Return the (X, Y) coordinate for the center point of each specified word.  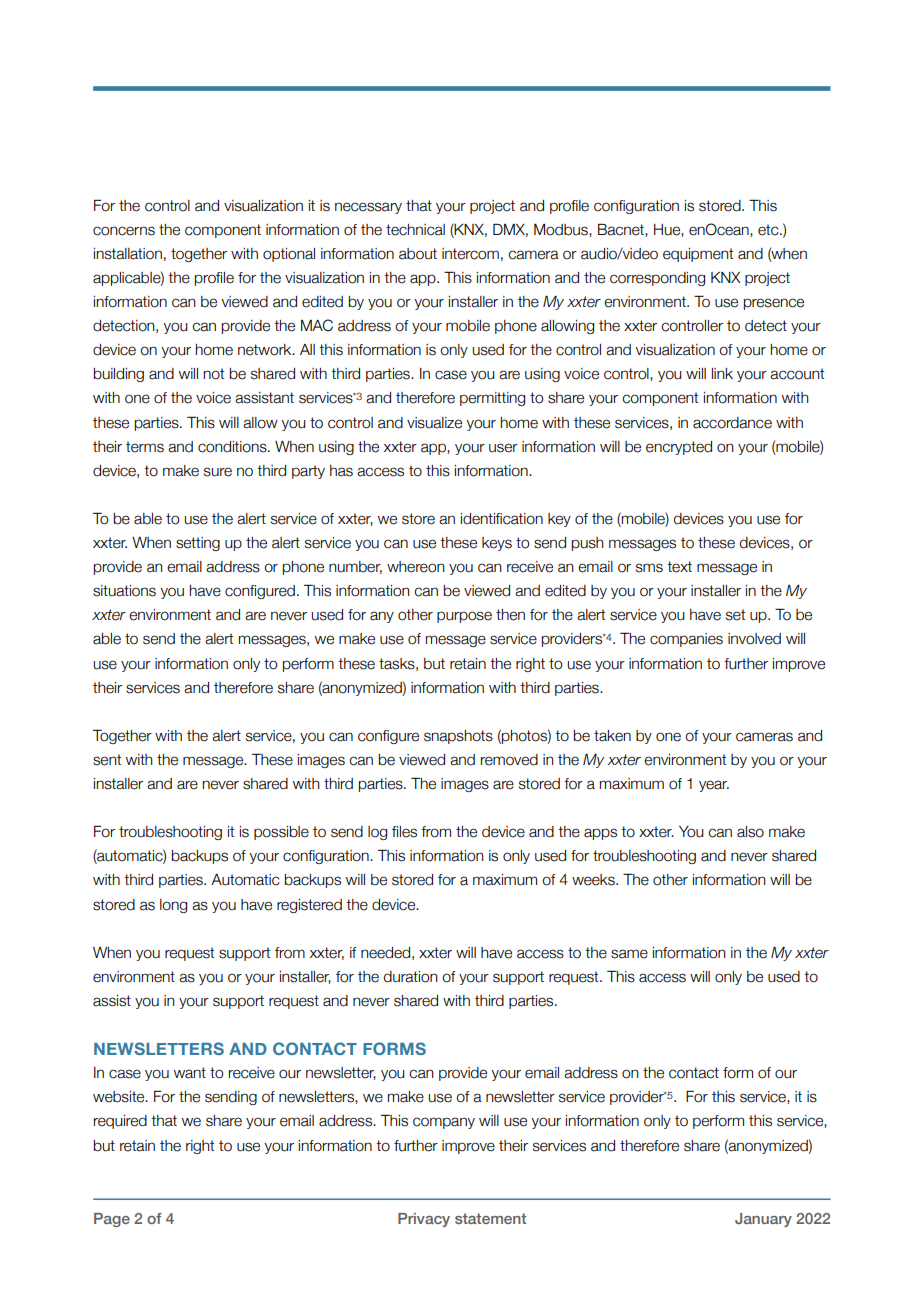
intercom (470, 254)
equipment (698, 255)
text (679, 567)
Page (112, 1220)
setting (198, 544)
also (750, 832)
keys (497, 544)
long (173, 906)
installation (128, 254)
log (377, 833)
